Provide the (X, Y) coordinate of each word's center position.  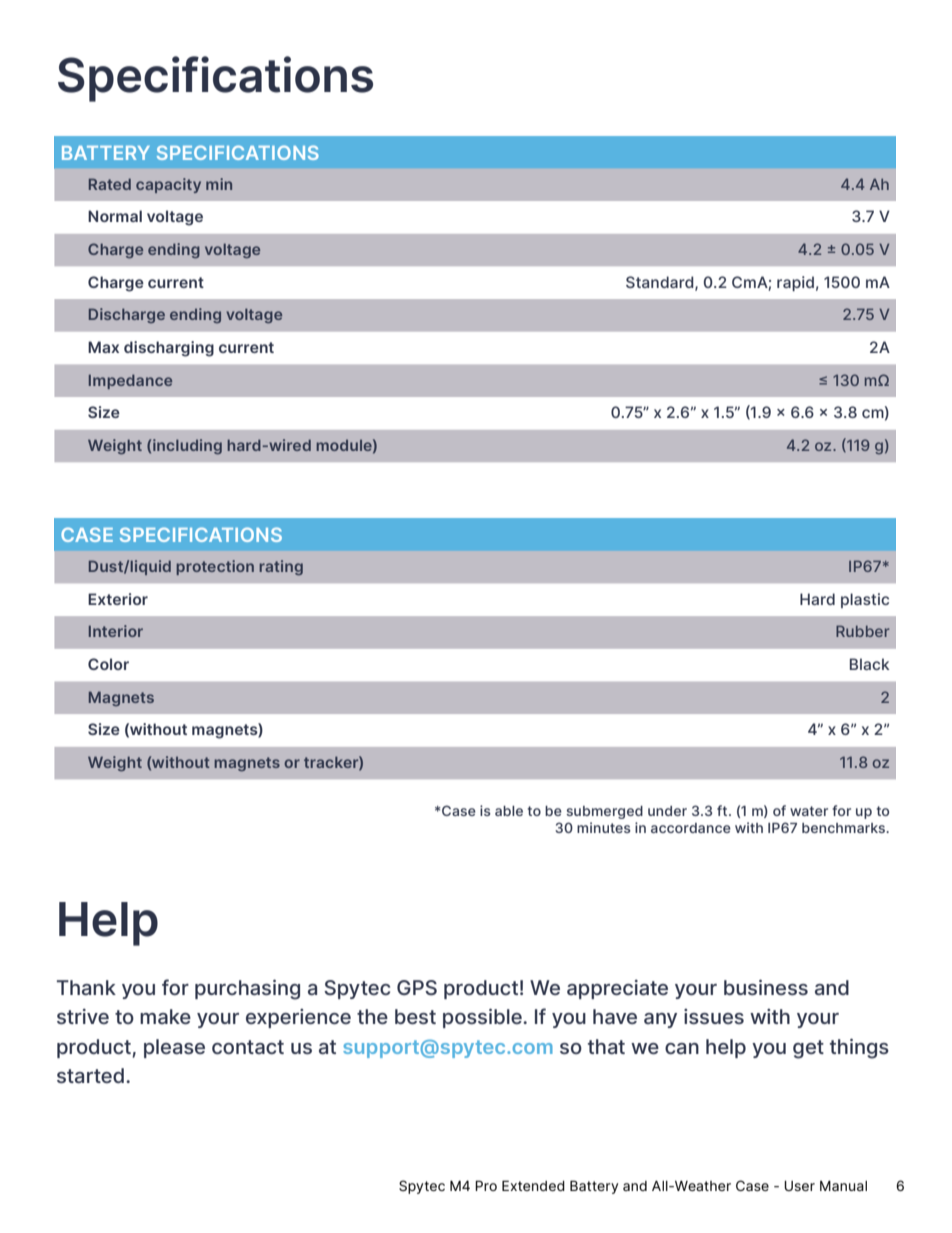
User (799, 1186)
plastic (865, 600)
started (90, 1075)
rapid (795, 283)
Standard (661, 283)
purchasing (247, 989)
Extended (533, 1185)
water (809, 811)
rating (281, 567)
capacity (168, 185)
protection (215, 567)
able (509, 811)
